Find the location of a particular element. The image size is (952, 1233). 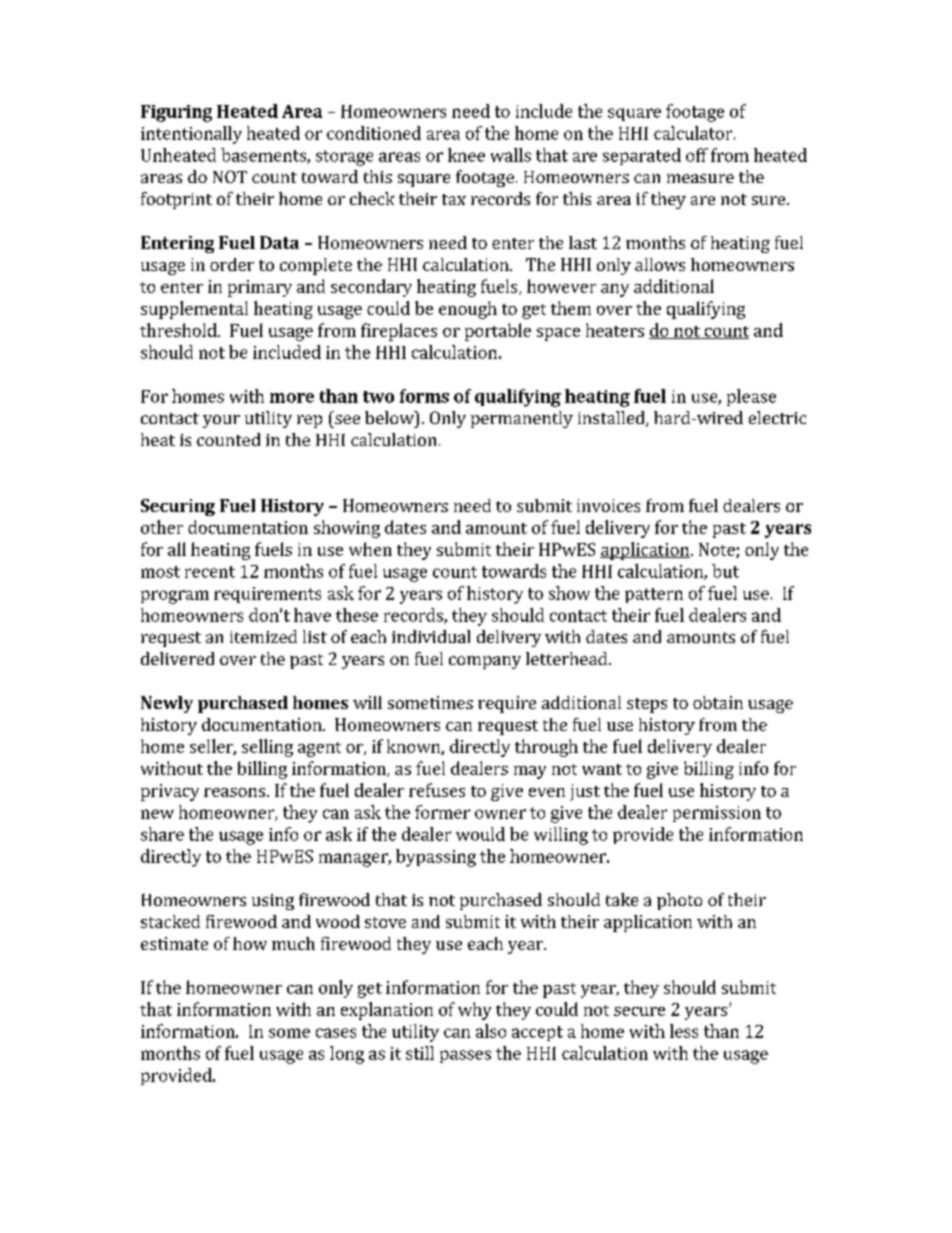

off is located at coordinates (697, 155).
